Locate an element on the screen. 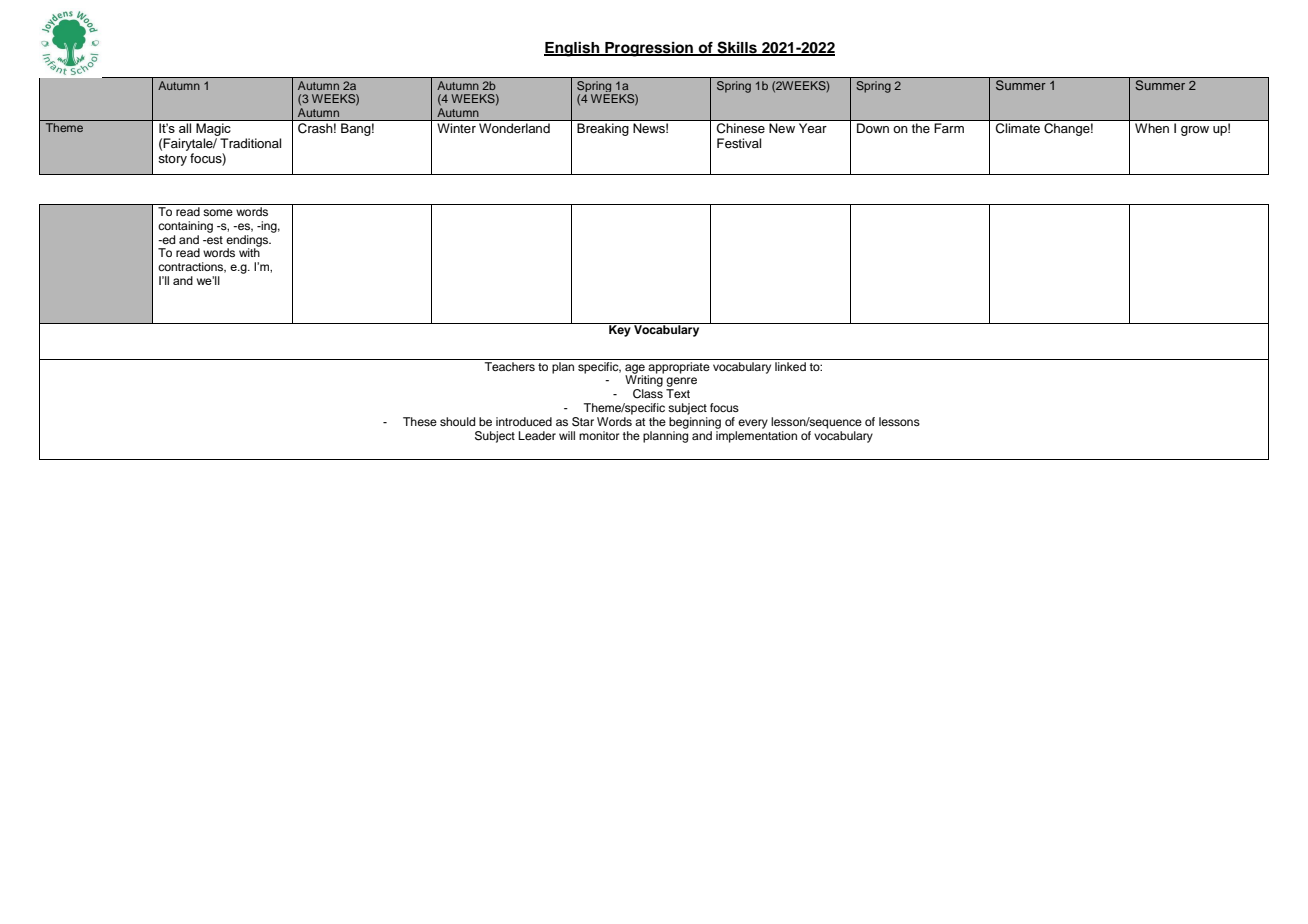 The image size is (1308, 924). Key is located at coordinates (620, 330).
